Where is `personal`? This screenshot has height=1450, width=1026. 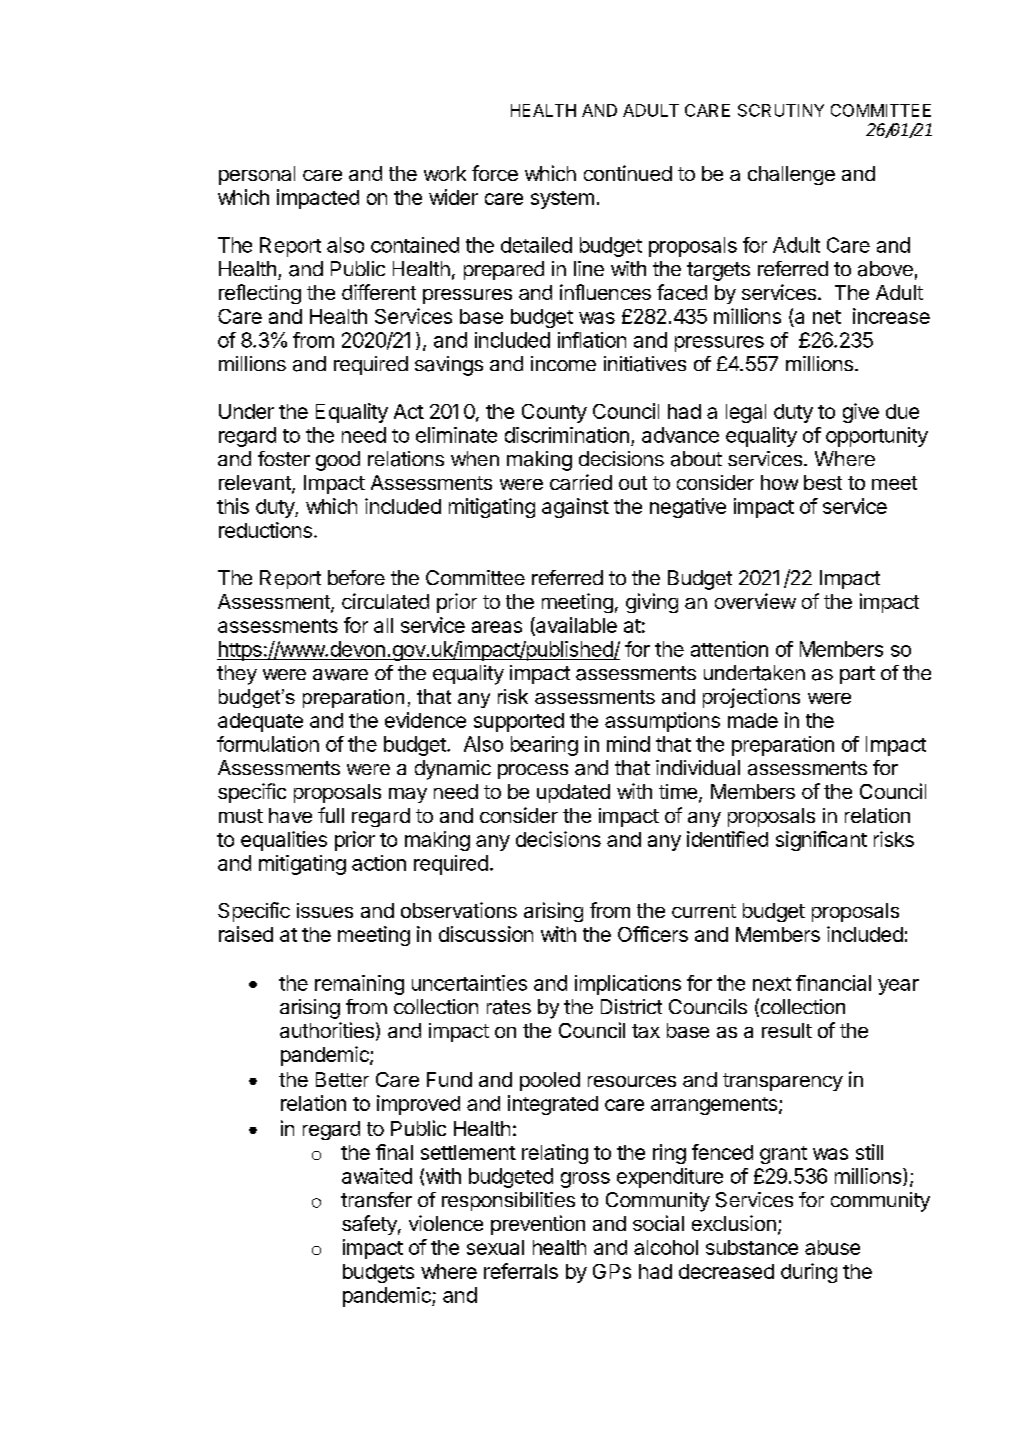 personal is located at coordinates (257, 175).
